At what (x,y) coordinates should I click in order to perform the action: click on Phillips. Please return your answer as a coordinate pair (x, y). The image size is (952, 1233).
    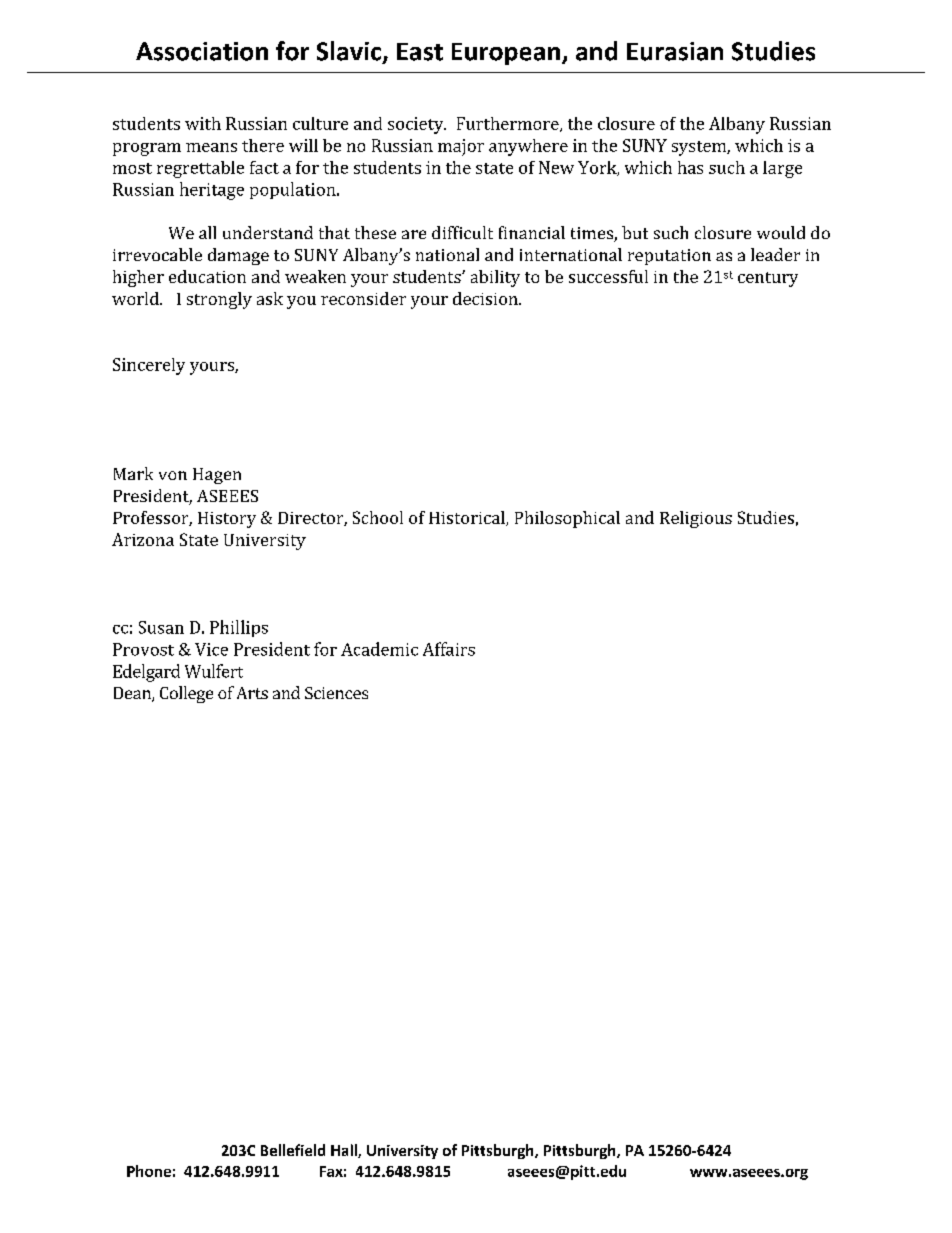
    Looking at the image, I should click on (239, 628).
